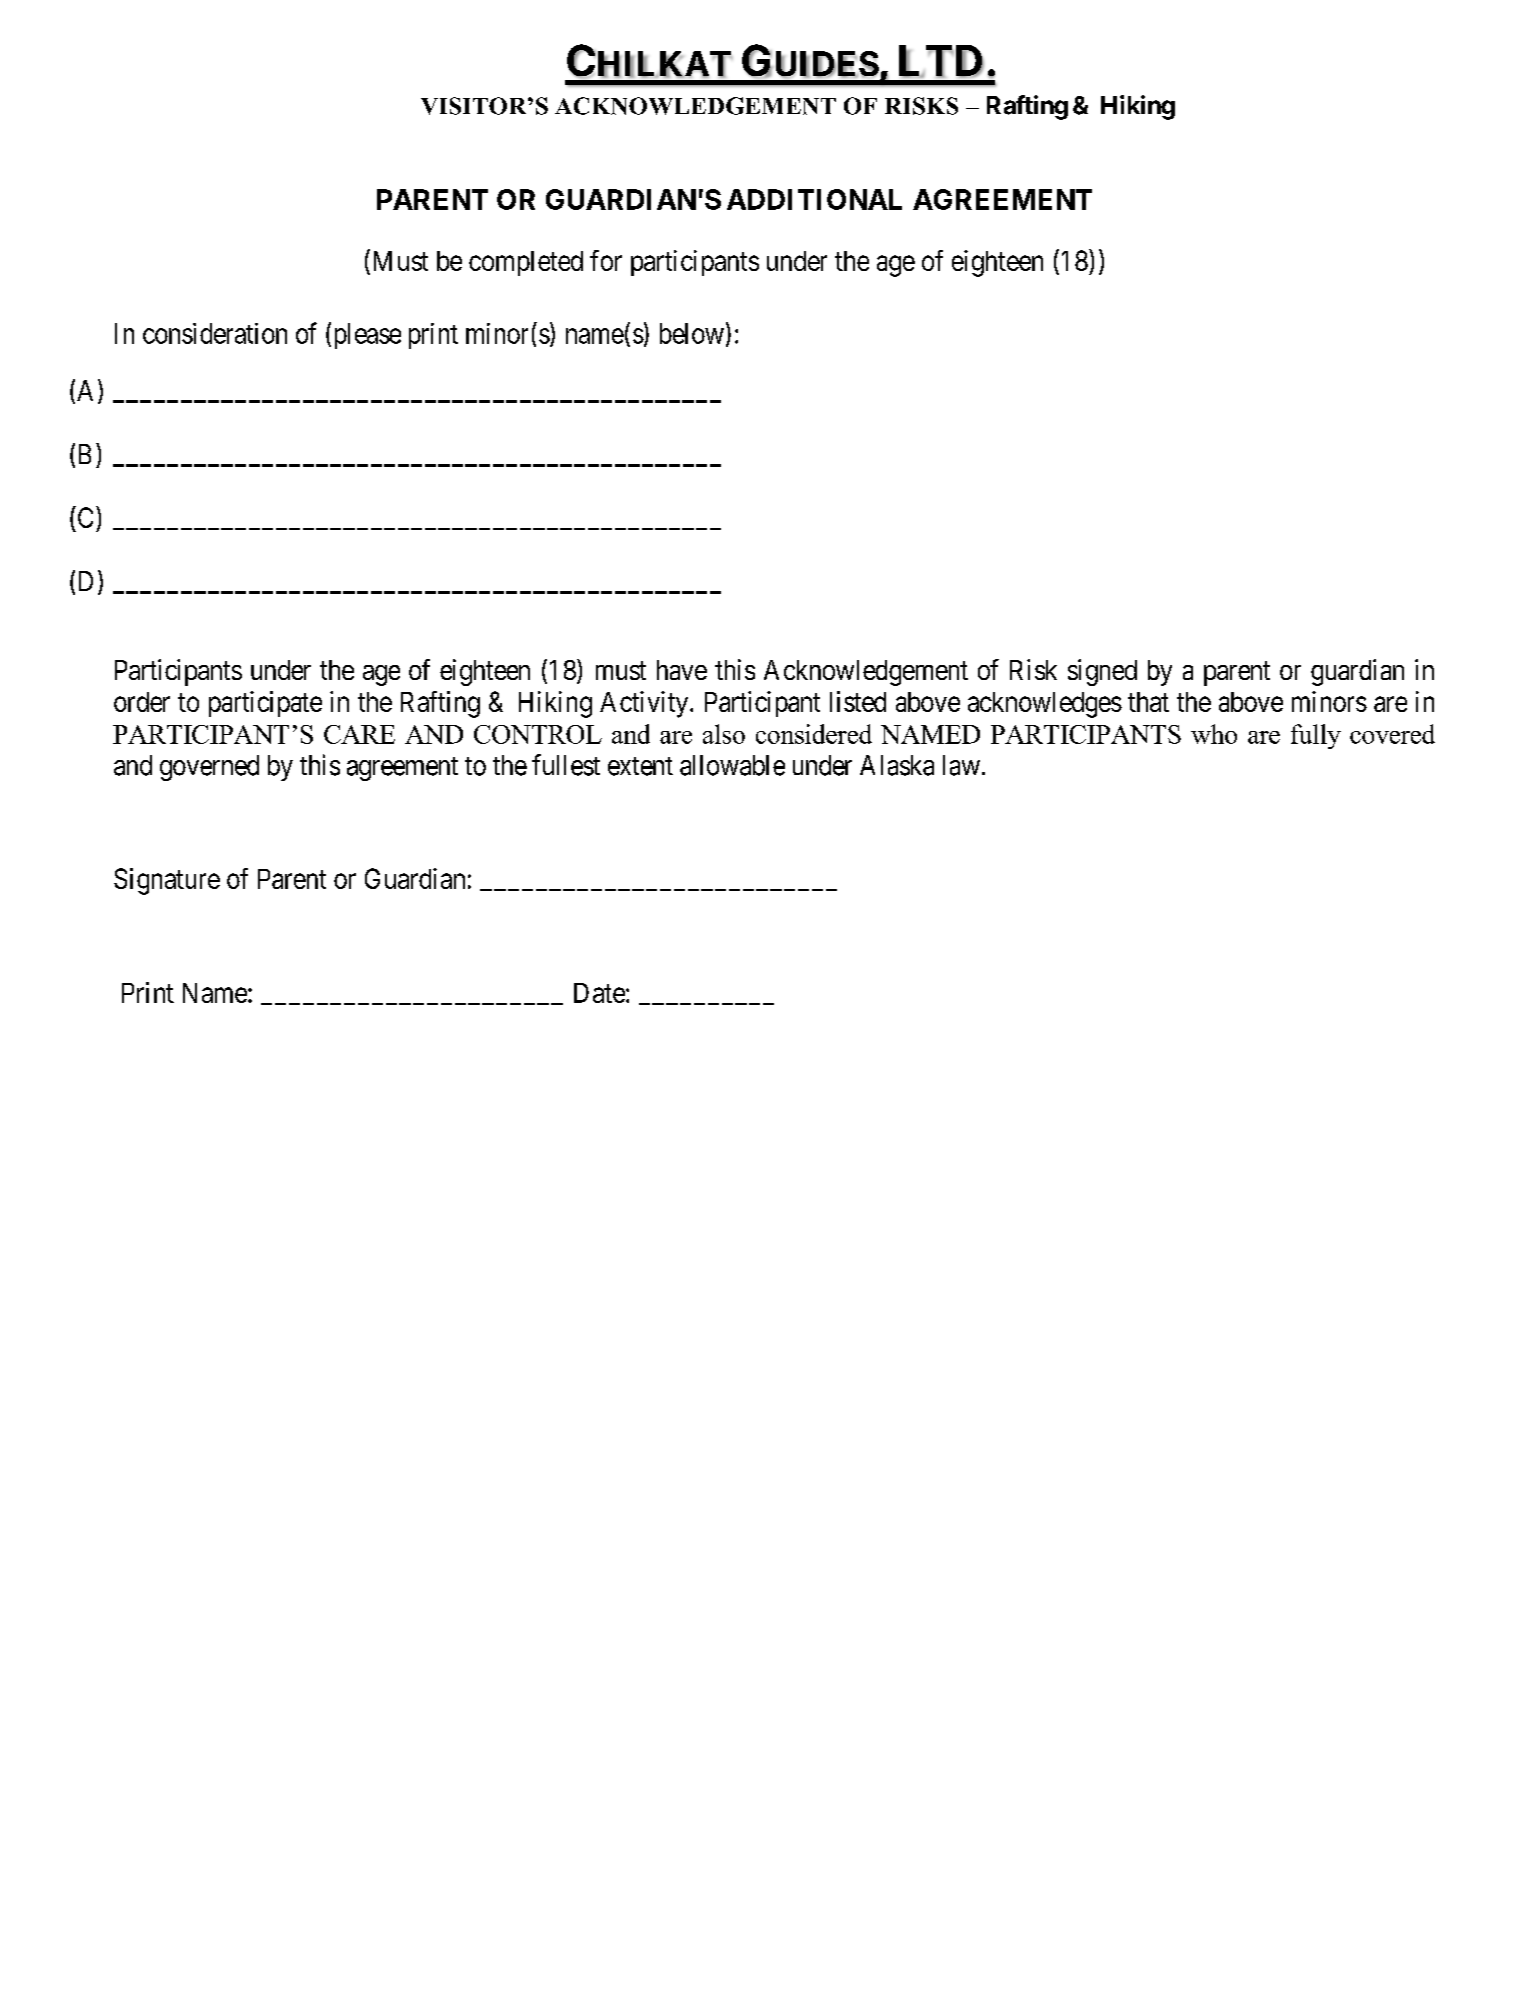 This image has width=1537, height=1989. I want to click on LTD, so click(941, 61).
